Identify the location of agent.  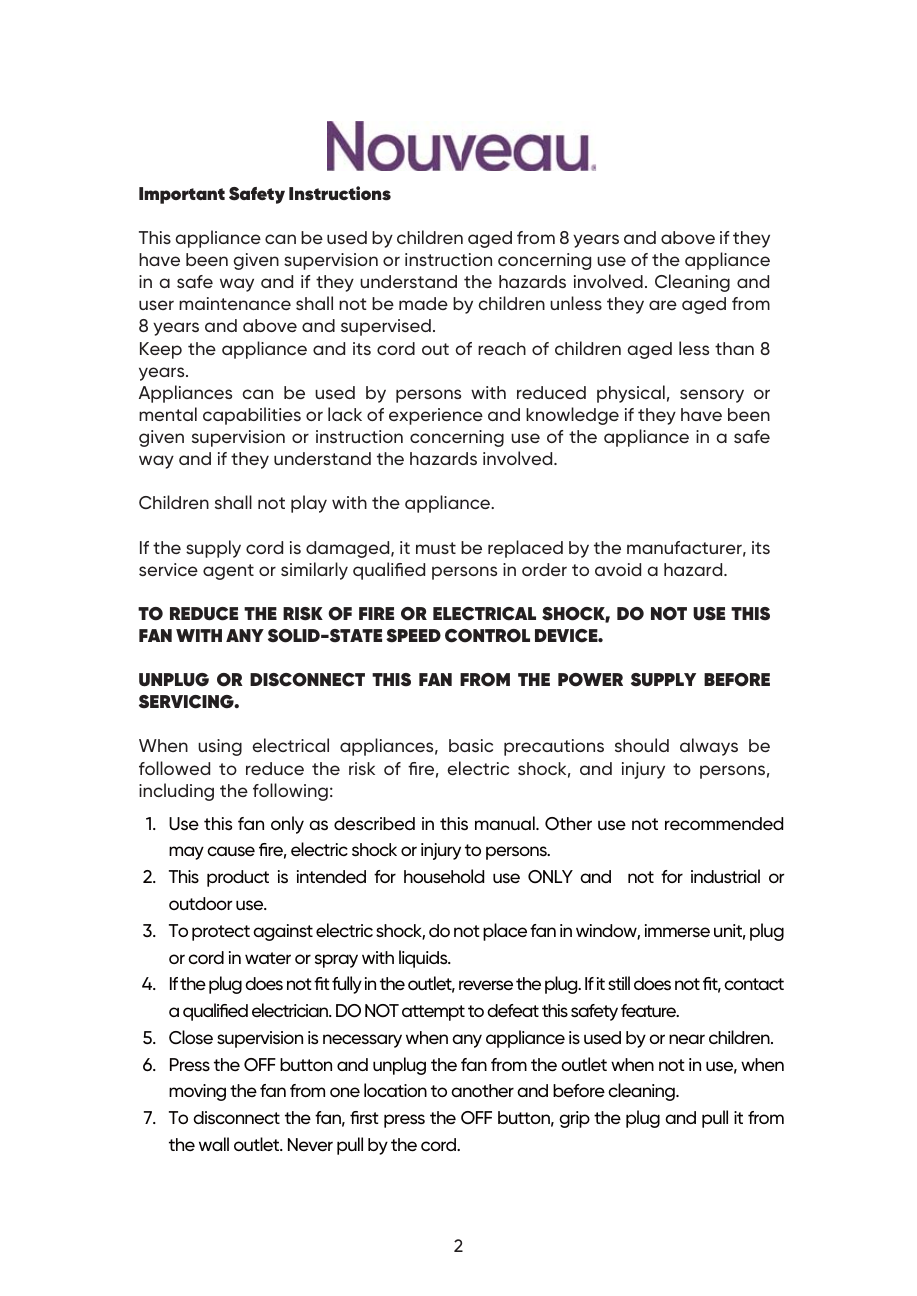
(228, 572).
